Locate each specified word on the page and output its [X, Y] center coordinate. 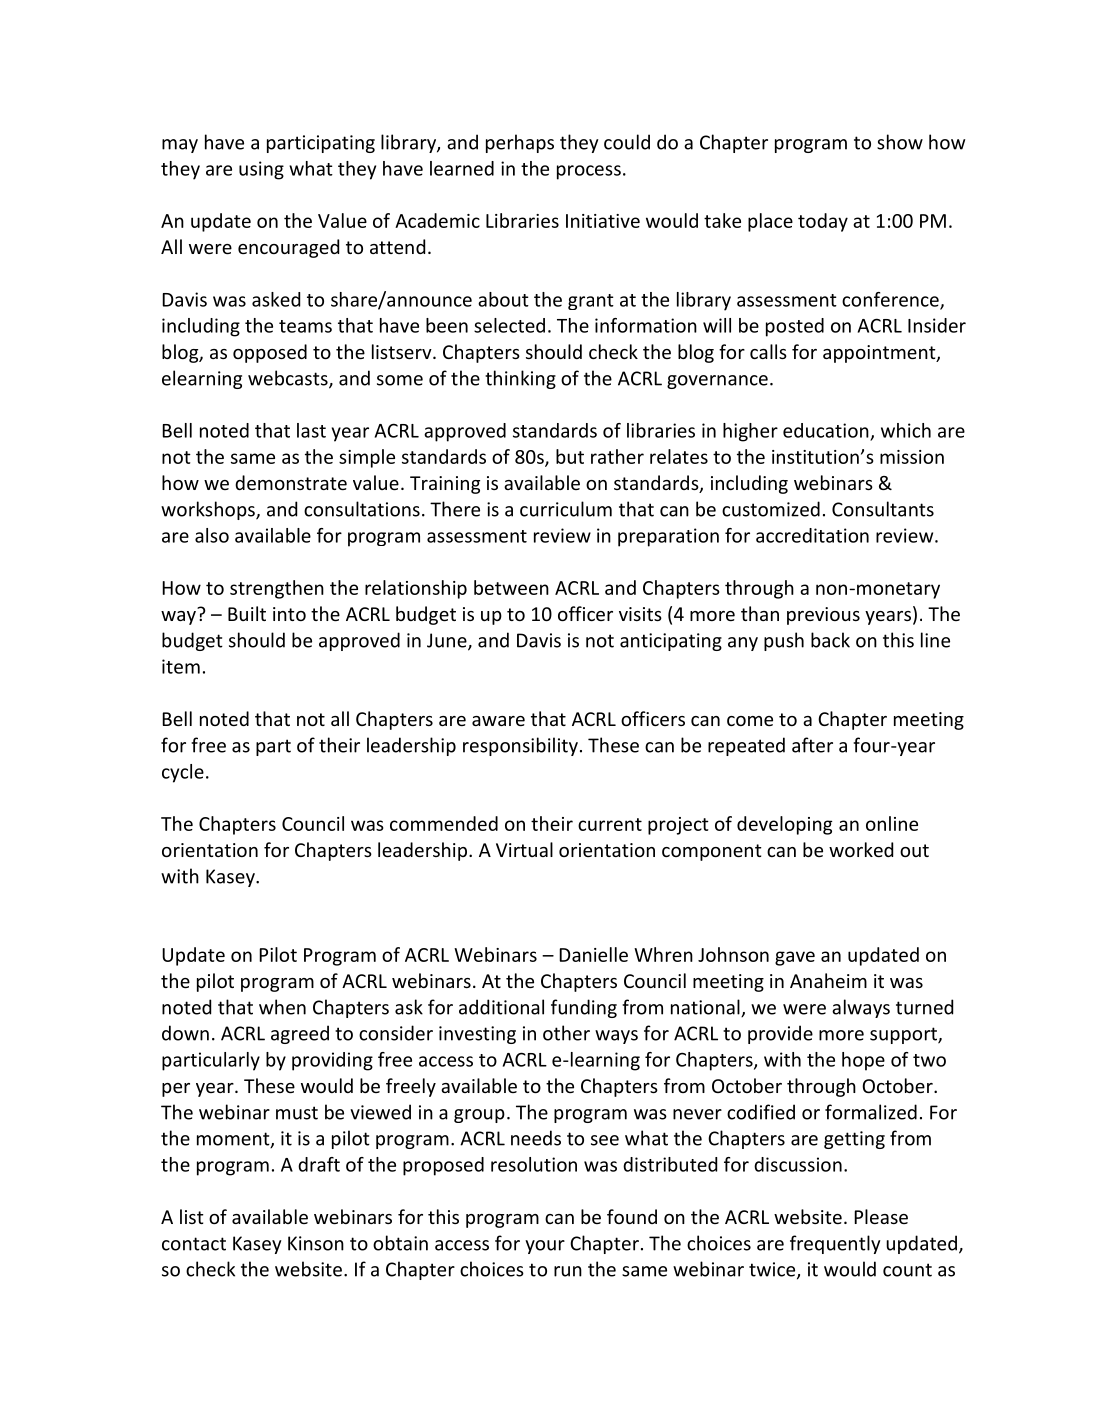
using [261, 170]
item [181, 666]
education [826, 430]
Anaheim [828, 980]
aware [498, 721]
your [545, 1247]
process [589, 172]
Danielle [593, 954]
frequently [835, 1244]
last [311, 430]
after [812, 745]
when [282, 1007]
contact [194, 1244]
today [823, 222]
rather [617, 456]
